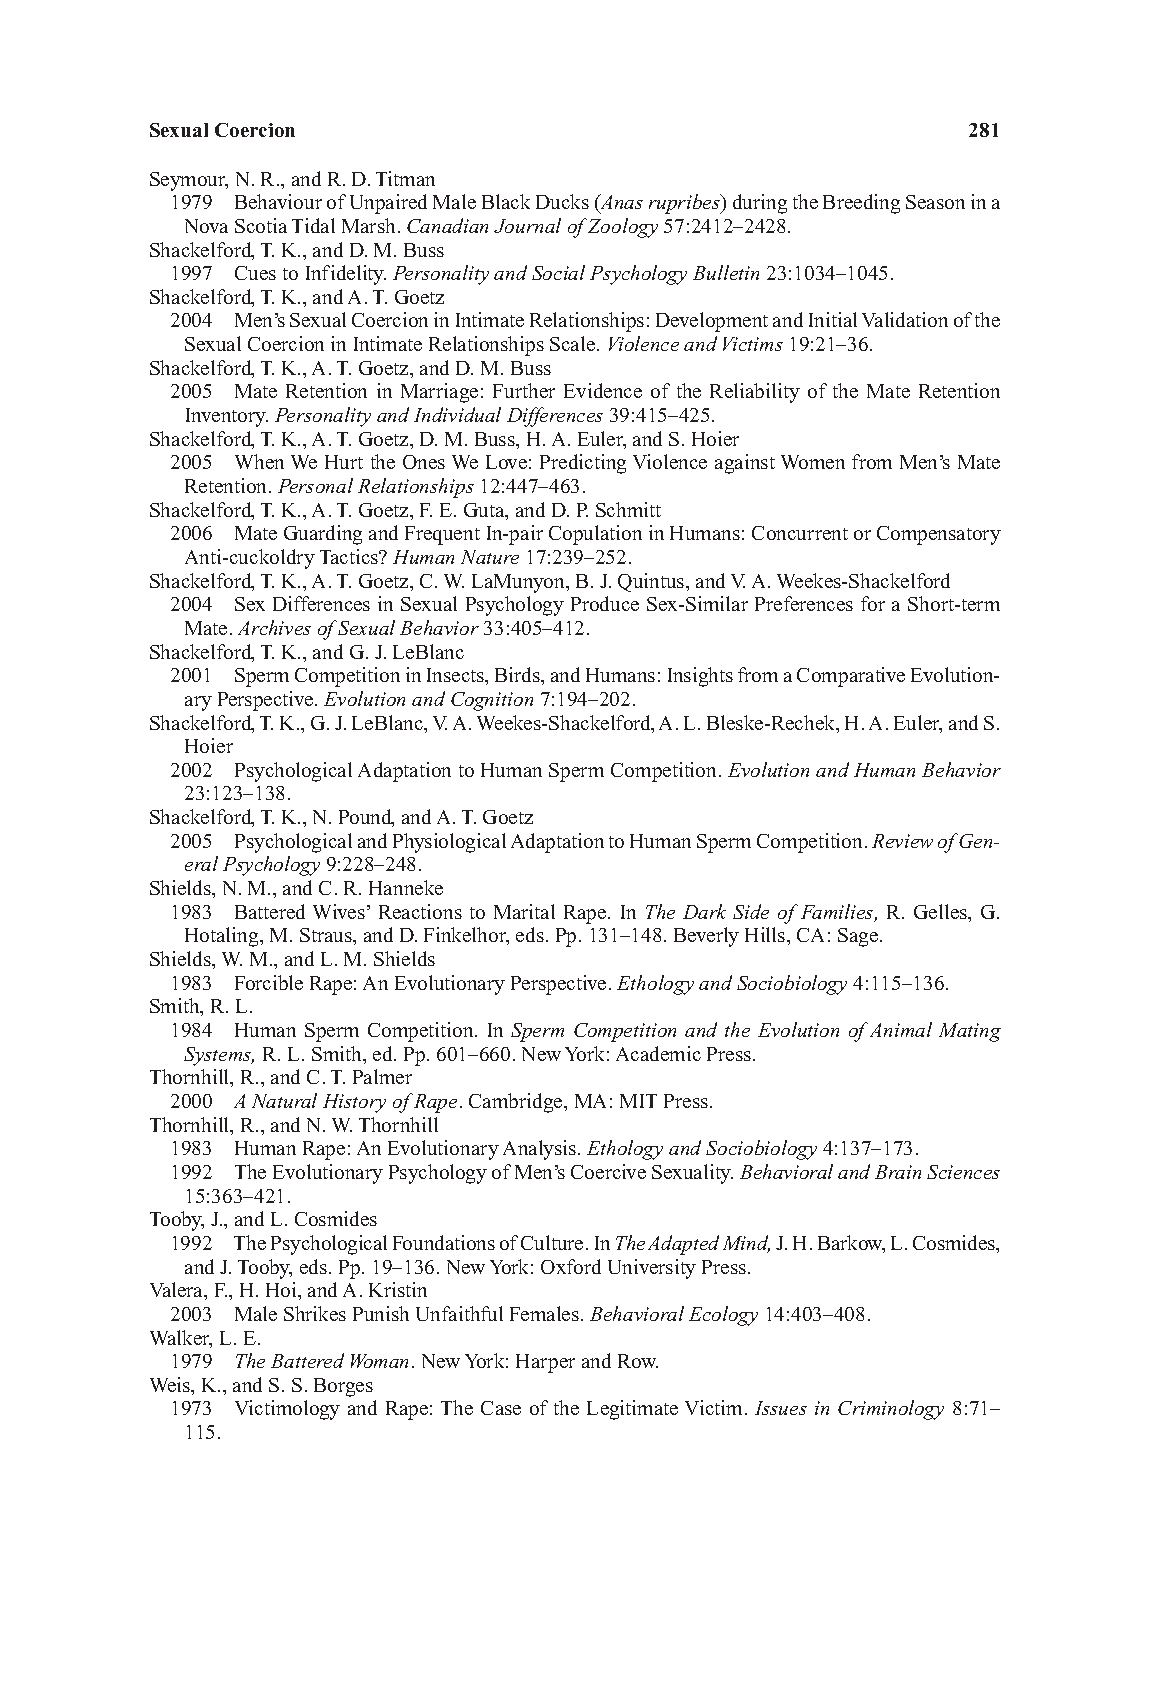  What do you see at coordinates (261, 225) in the document?
I see `Scotia` at bounding box center [261, 225].
